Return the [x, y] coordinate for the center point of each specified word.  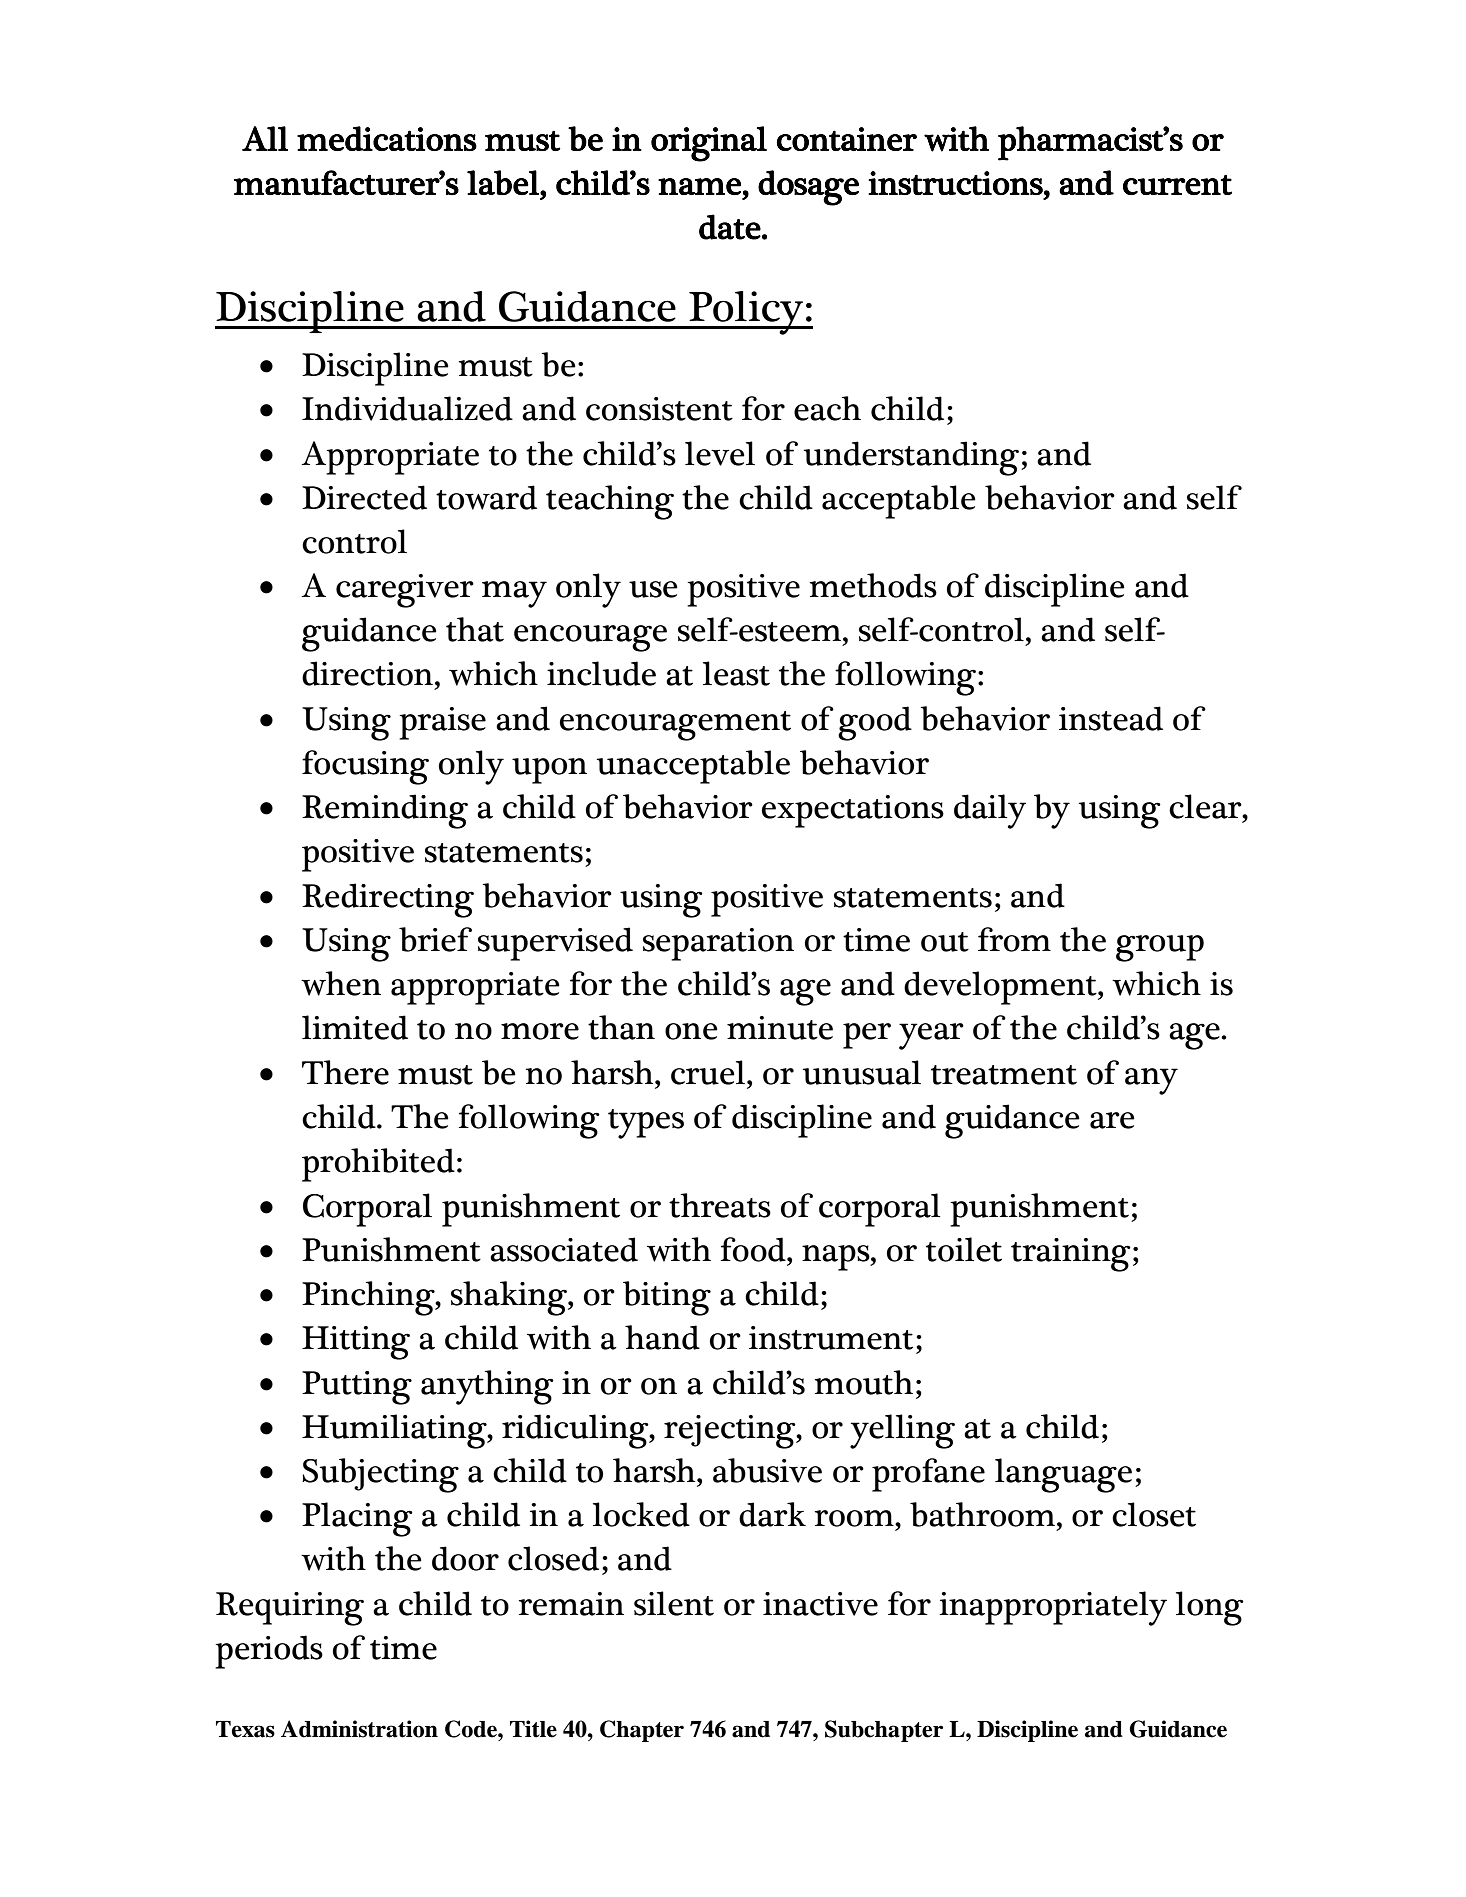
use [653, 589]
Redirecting [388, 900]
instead [1111, 718]
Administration [359, 1729]
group [1160, 948]
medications [387, 138]
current [1177, 185]
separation [718, 944]
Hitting [356, 1343]
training [1071, 1255]
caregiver [405, 591]
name [699, 186]
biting [667, 1298]
